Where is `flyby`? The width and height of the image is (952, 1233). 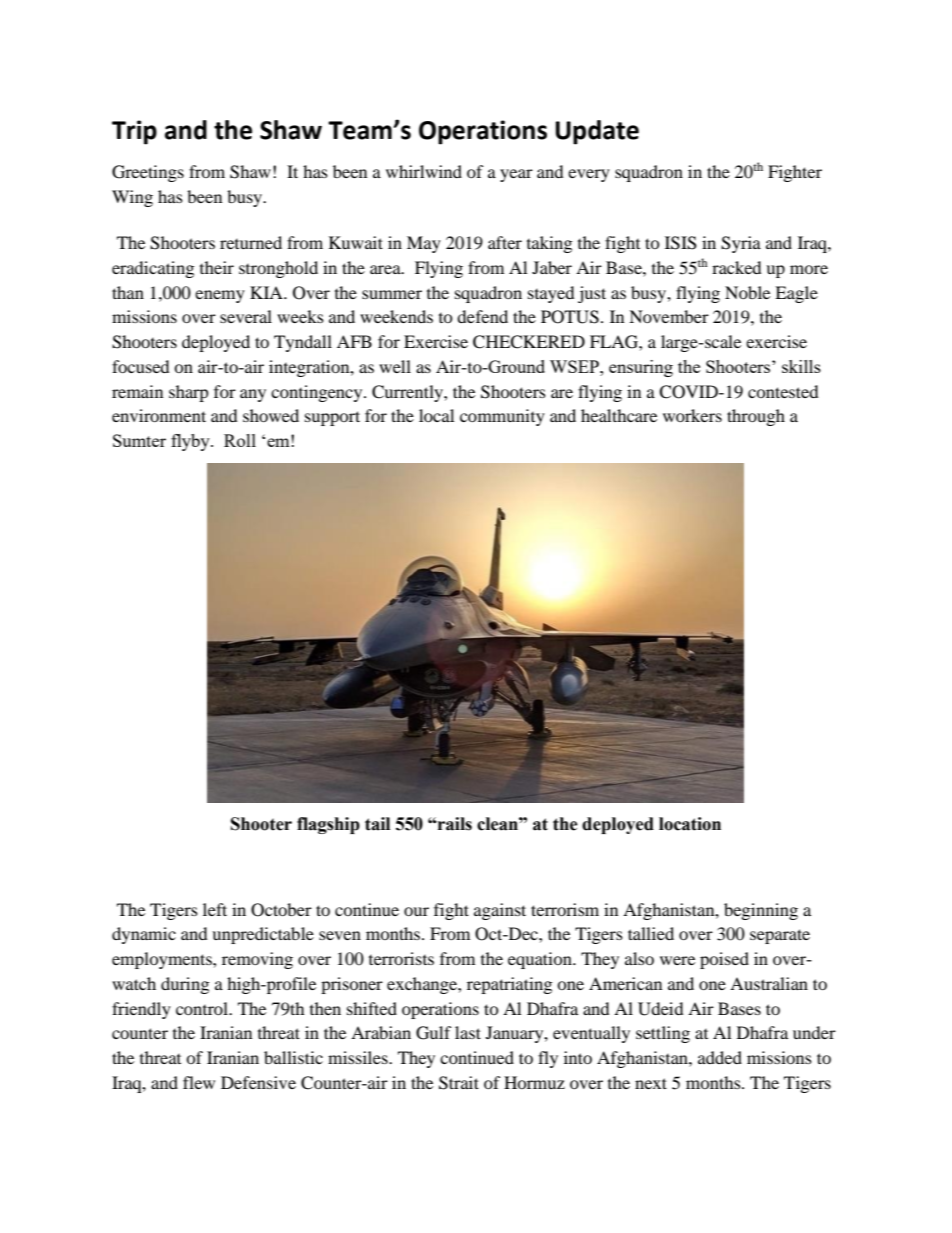 flyby is located at coordinates (191, 442).
